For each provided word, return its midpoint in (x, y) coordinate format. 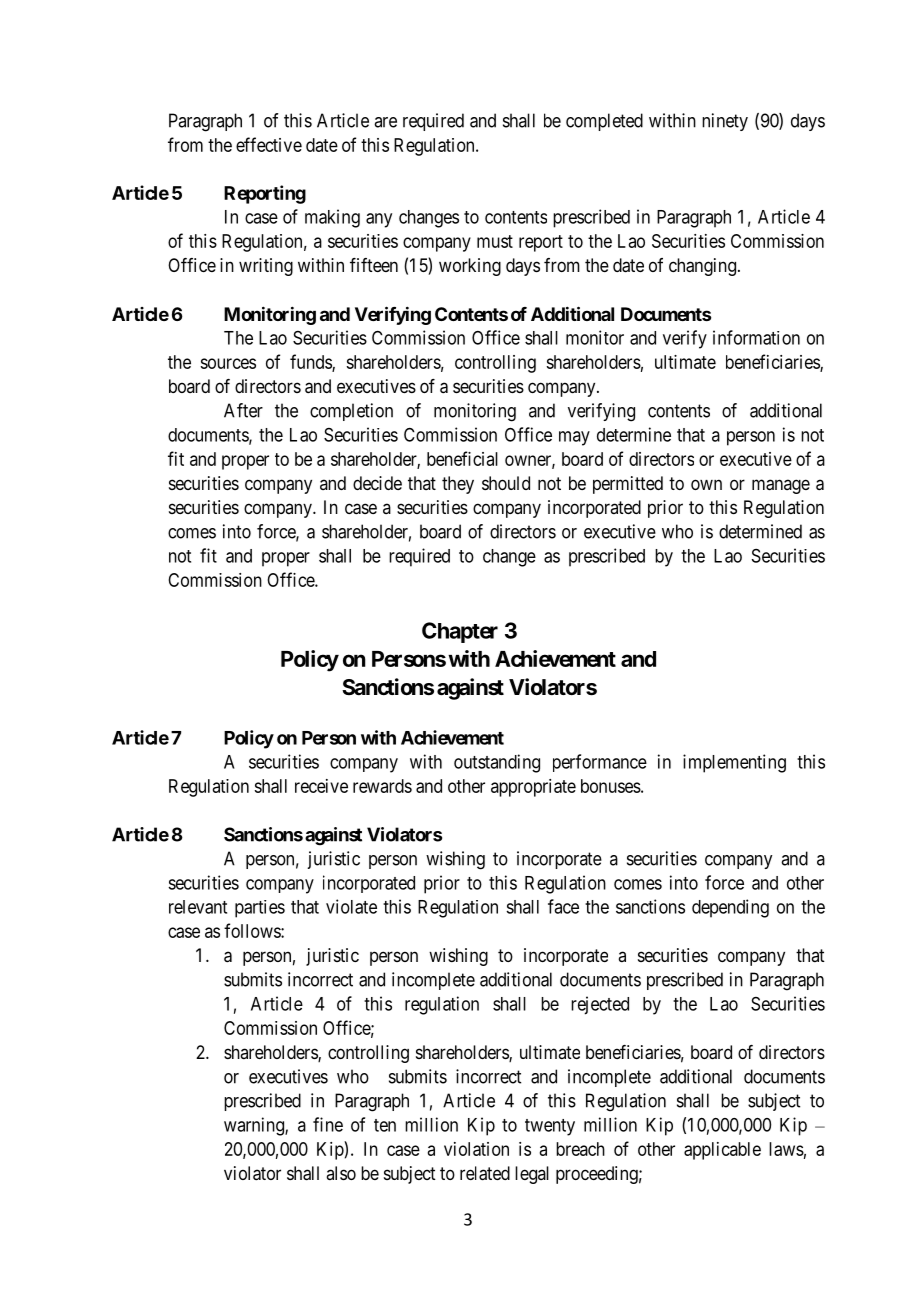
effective (269, 144)
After (243, 410)
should (506, 483)
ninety (725, 122)
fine (328, 1124)
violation (476, 1149)
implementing (734, 763)
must (495, 241)
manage (781, 486)
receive (321, 786)
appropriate (533, 788)
